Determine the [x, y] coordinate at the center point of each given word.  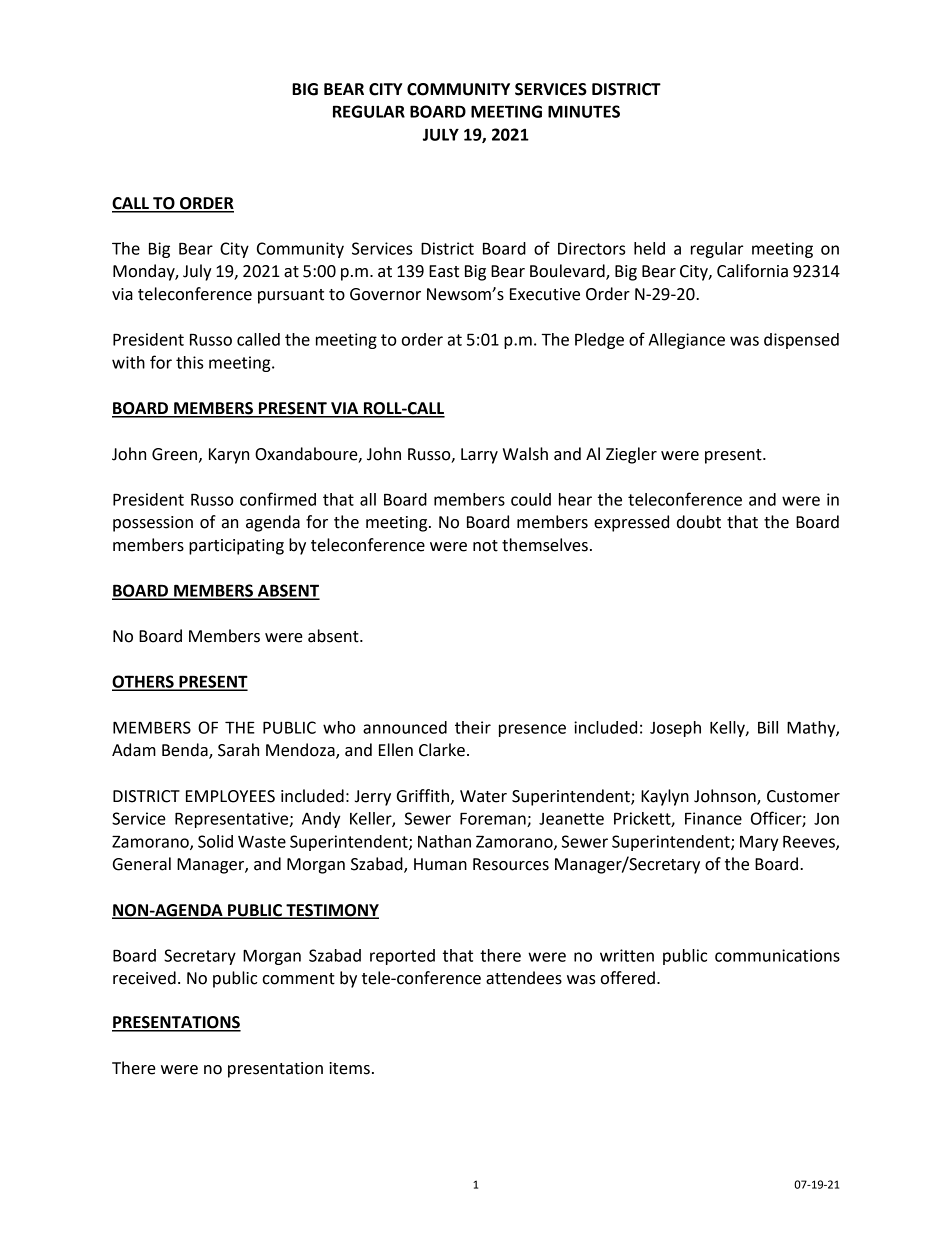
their [473, 727]
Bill [768, 727]
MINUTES [584, 111]
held [649, 248]
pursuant [291, 296]
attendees [524, 978]
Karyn [229, 456]
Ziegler [631, 455]
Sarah [238, 750]
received [144, 978]
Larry [479, 456]
